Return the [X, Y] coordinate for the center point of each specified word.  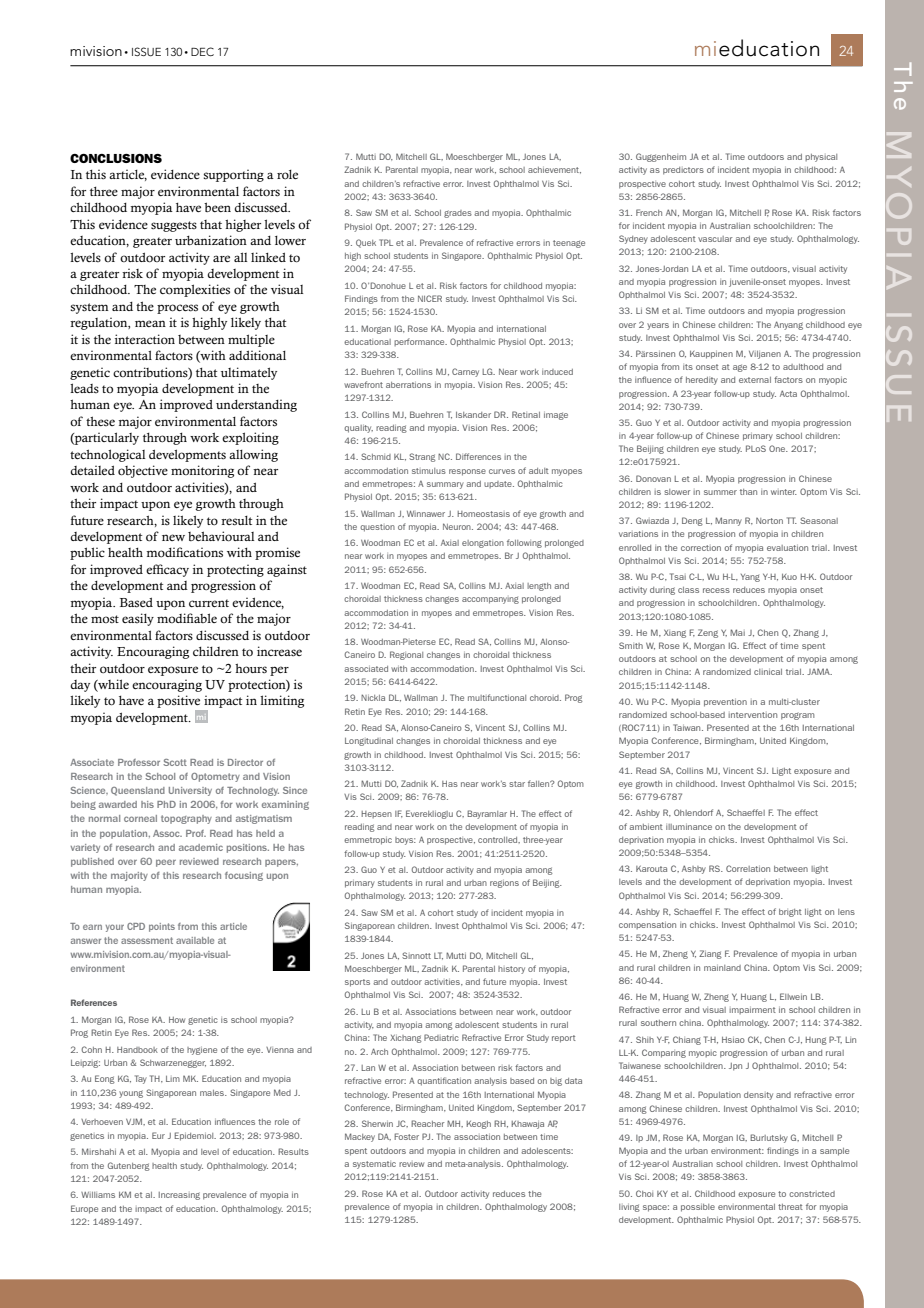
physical [821, 158]
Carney [465, 372]
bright [790, 913]
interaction [145, 339]
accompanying [490, 600]
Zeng [708, 633]
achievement [554, 170]
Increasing [179, 1196]
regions [504, 884]
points [162, 927]
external [755, 380]
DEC [202, 51]
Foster [406, 1136]
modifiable [187, 618]
